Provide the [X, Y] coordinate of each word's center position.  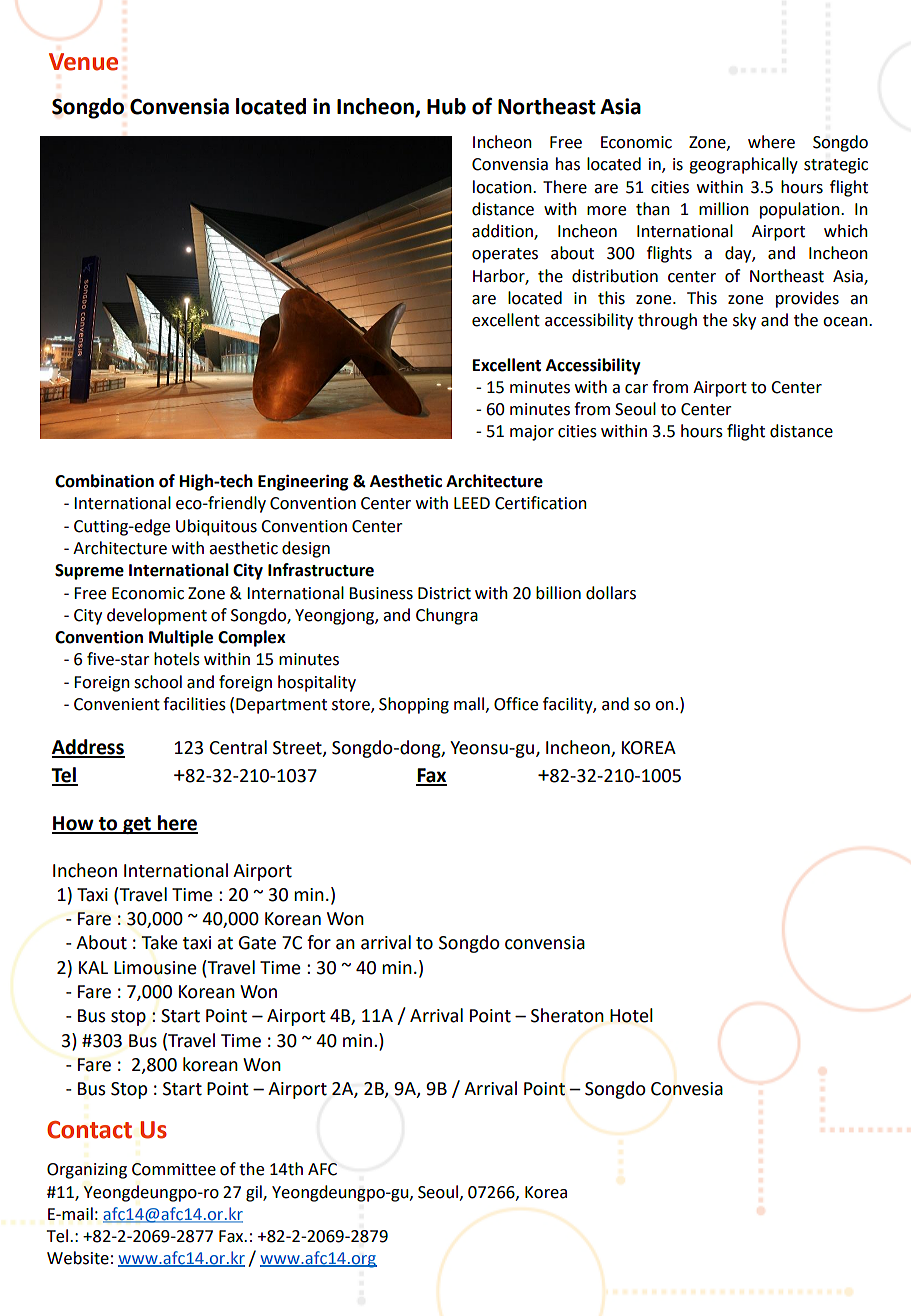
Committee [174, 1169]
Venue [83, 62]
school [158, 682]
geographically [743, 165]
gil [255, 1193]
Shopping [414, 705]
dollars [611, 593]
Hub [446, 106]
